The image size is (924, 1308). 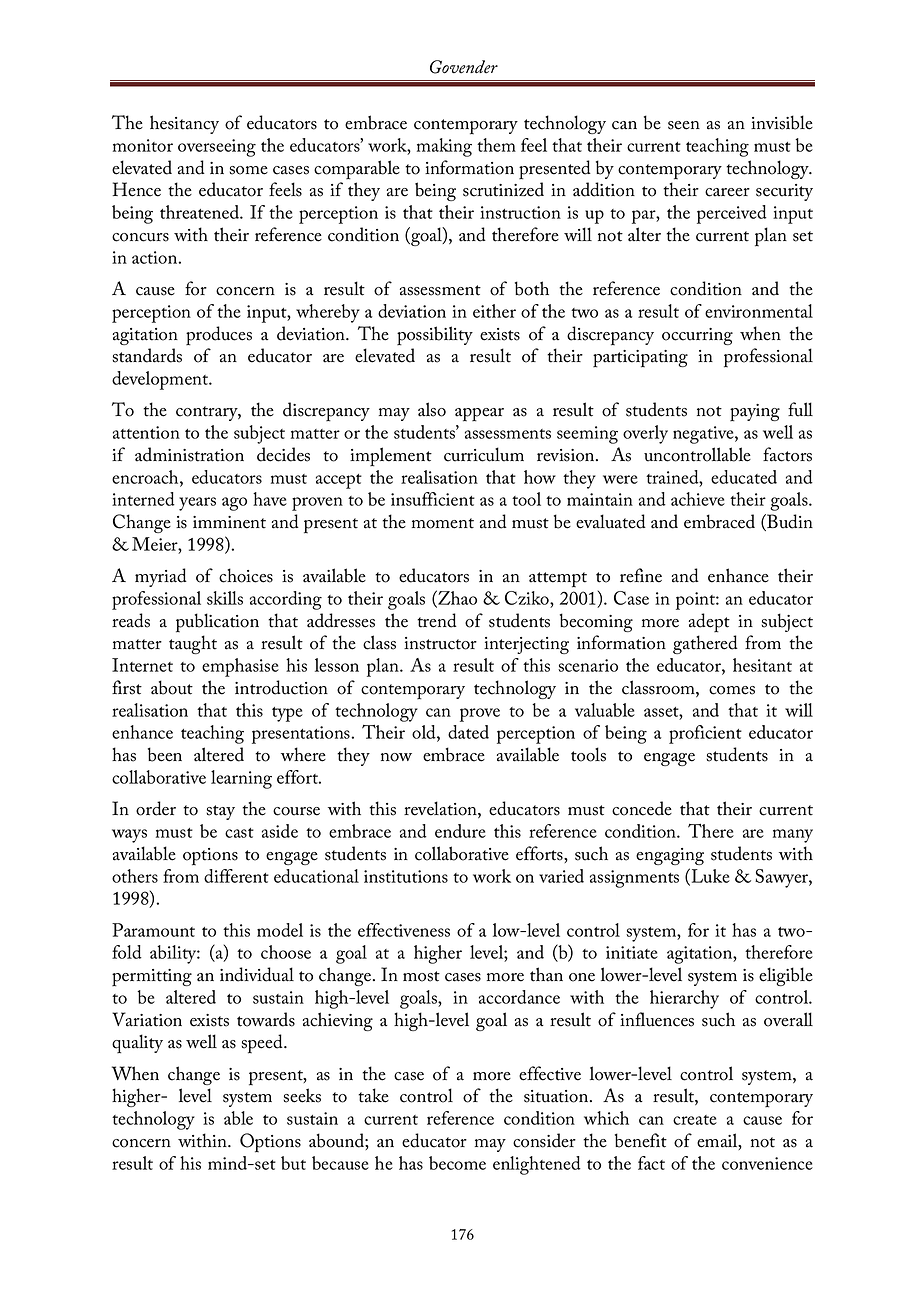 What do you see at coordinates (684, 125) in the page?
I see `seen` at bounding box center [684, 125].
